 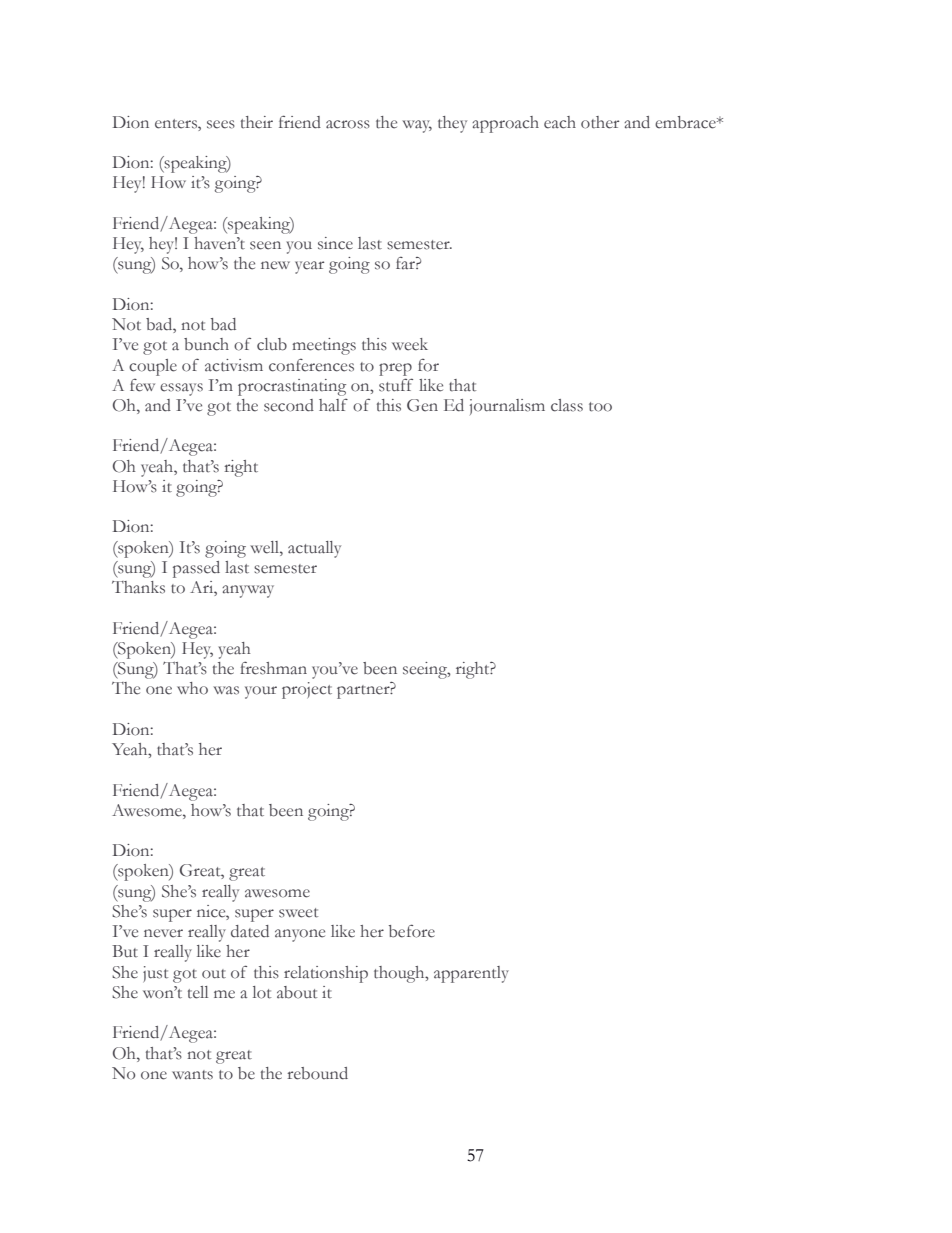 I want to click on sees, so click(x=221, y=124).
